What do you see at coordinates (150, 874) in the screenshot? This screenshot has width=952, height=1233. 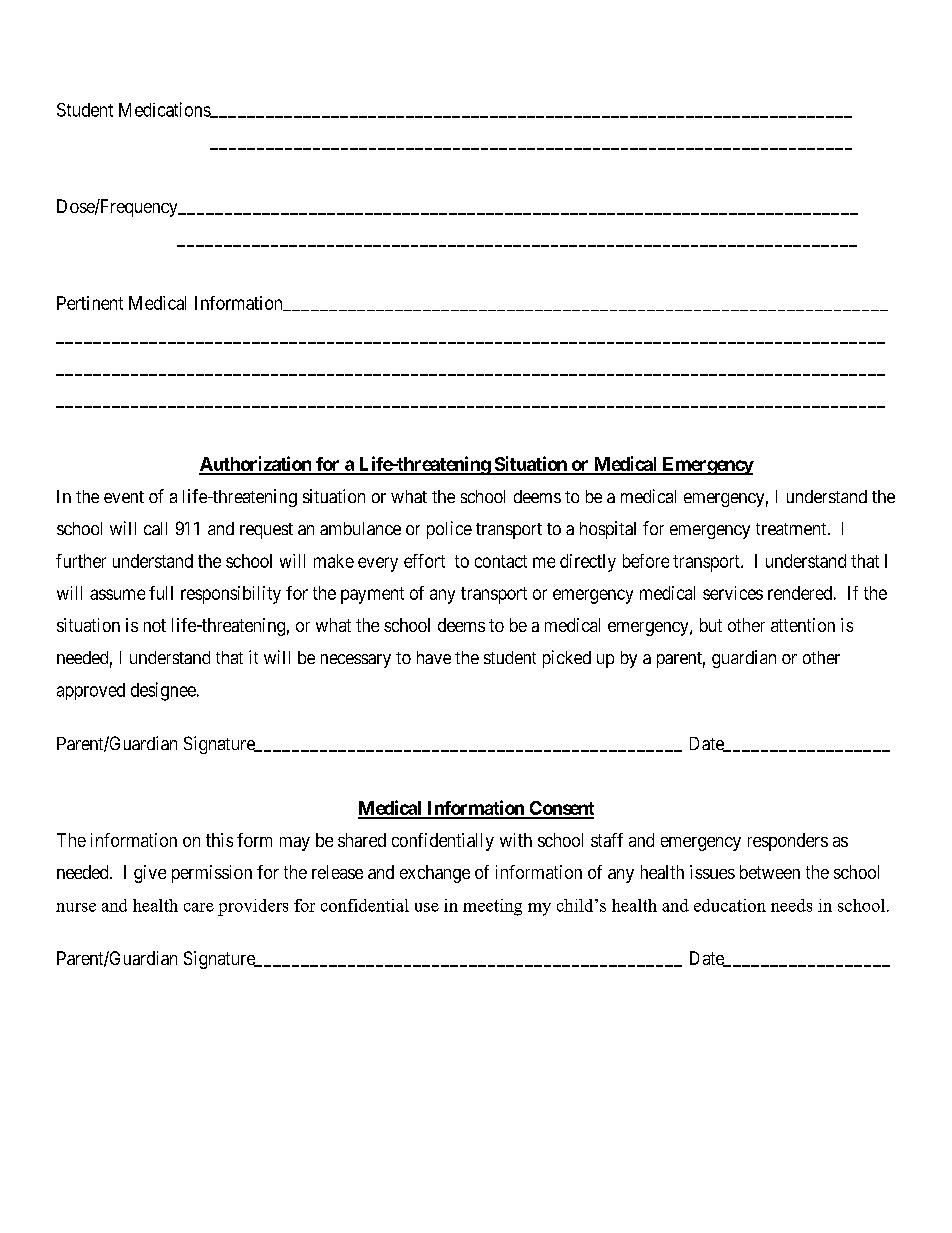 I see `give` at bounding box center [150, 874].
